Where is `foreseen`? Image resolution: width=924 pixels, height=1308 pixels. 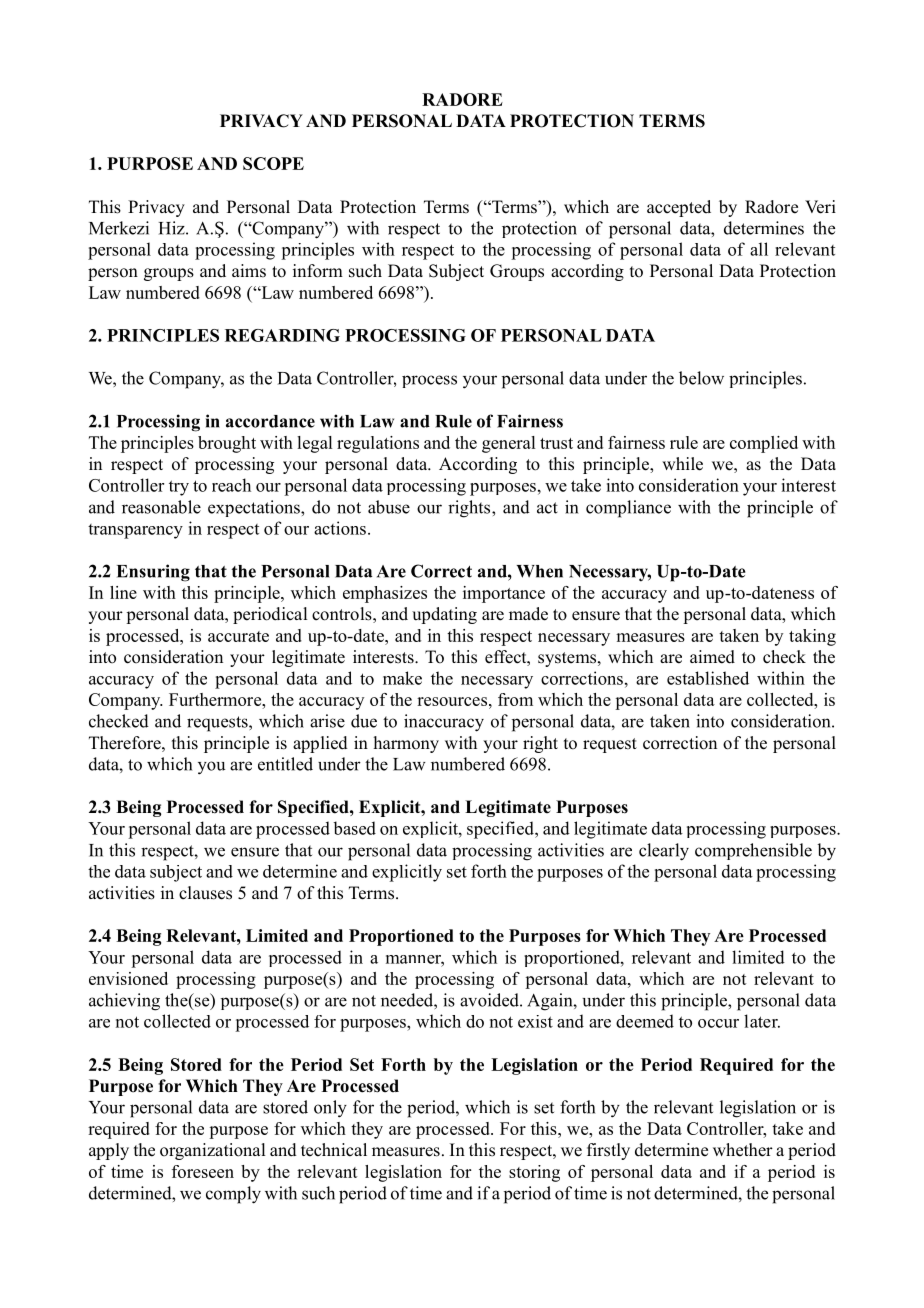 foreseen is located at coordinates (203, 1171).
